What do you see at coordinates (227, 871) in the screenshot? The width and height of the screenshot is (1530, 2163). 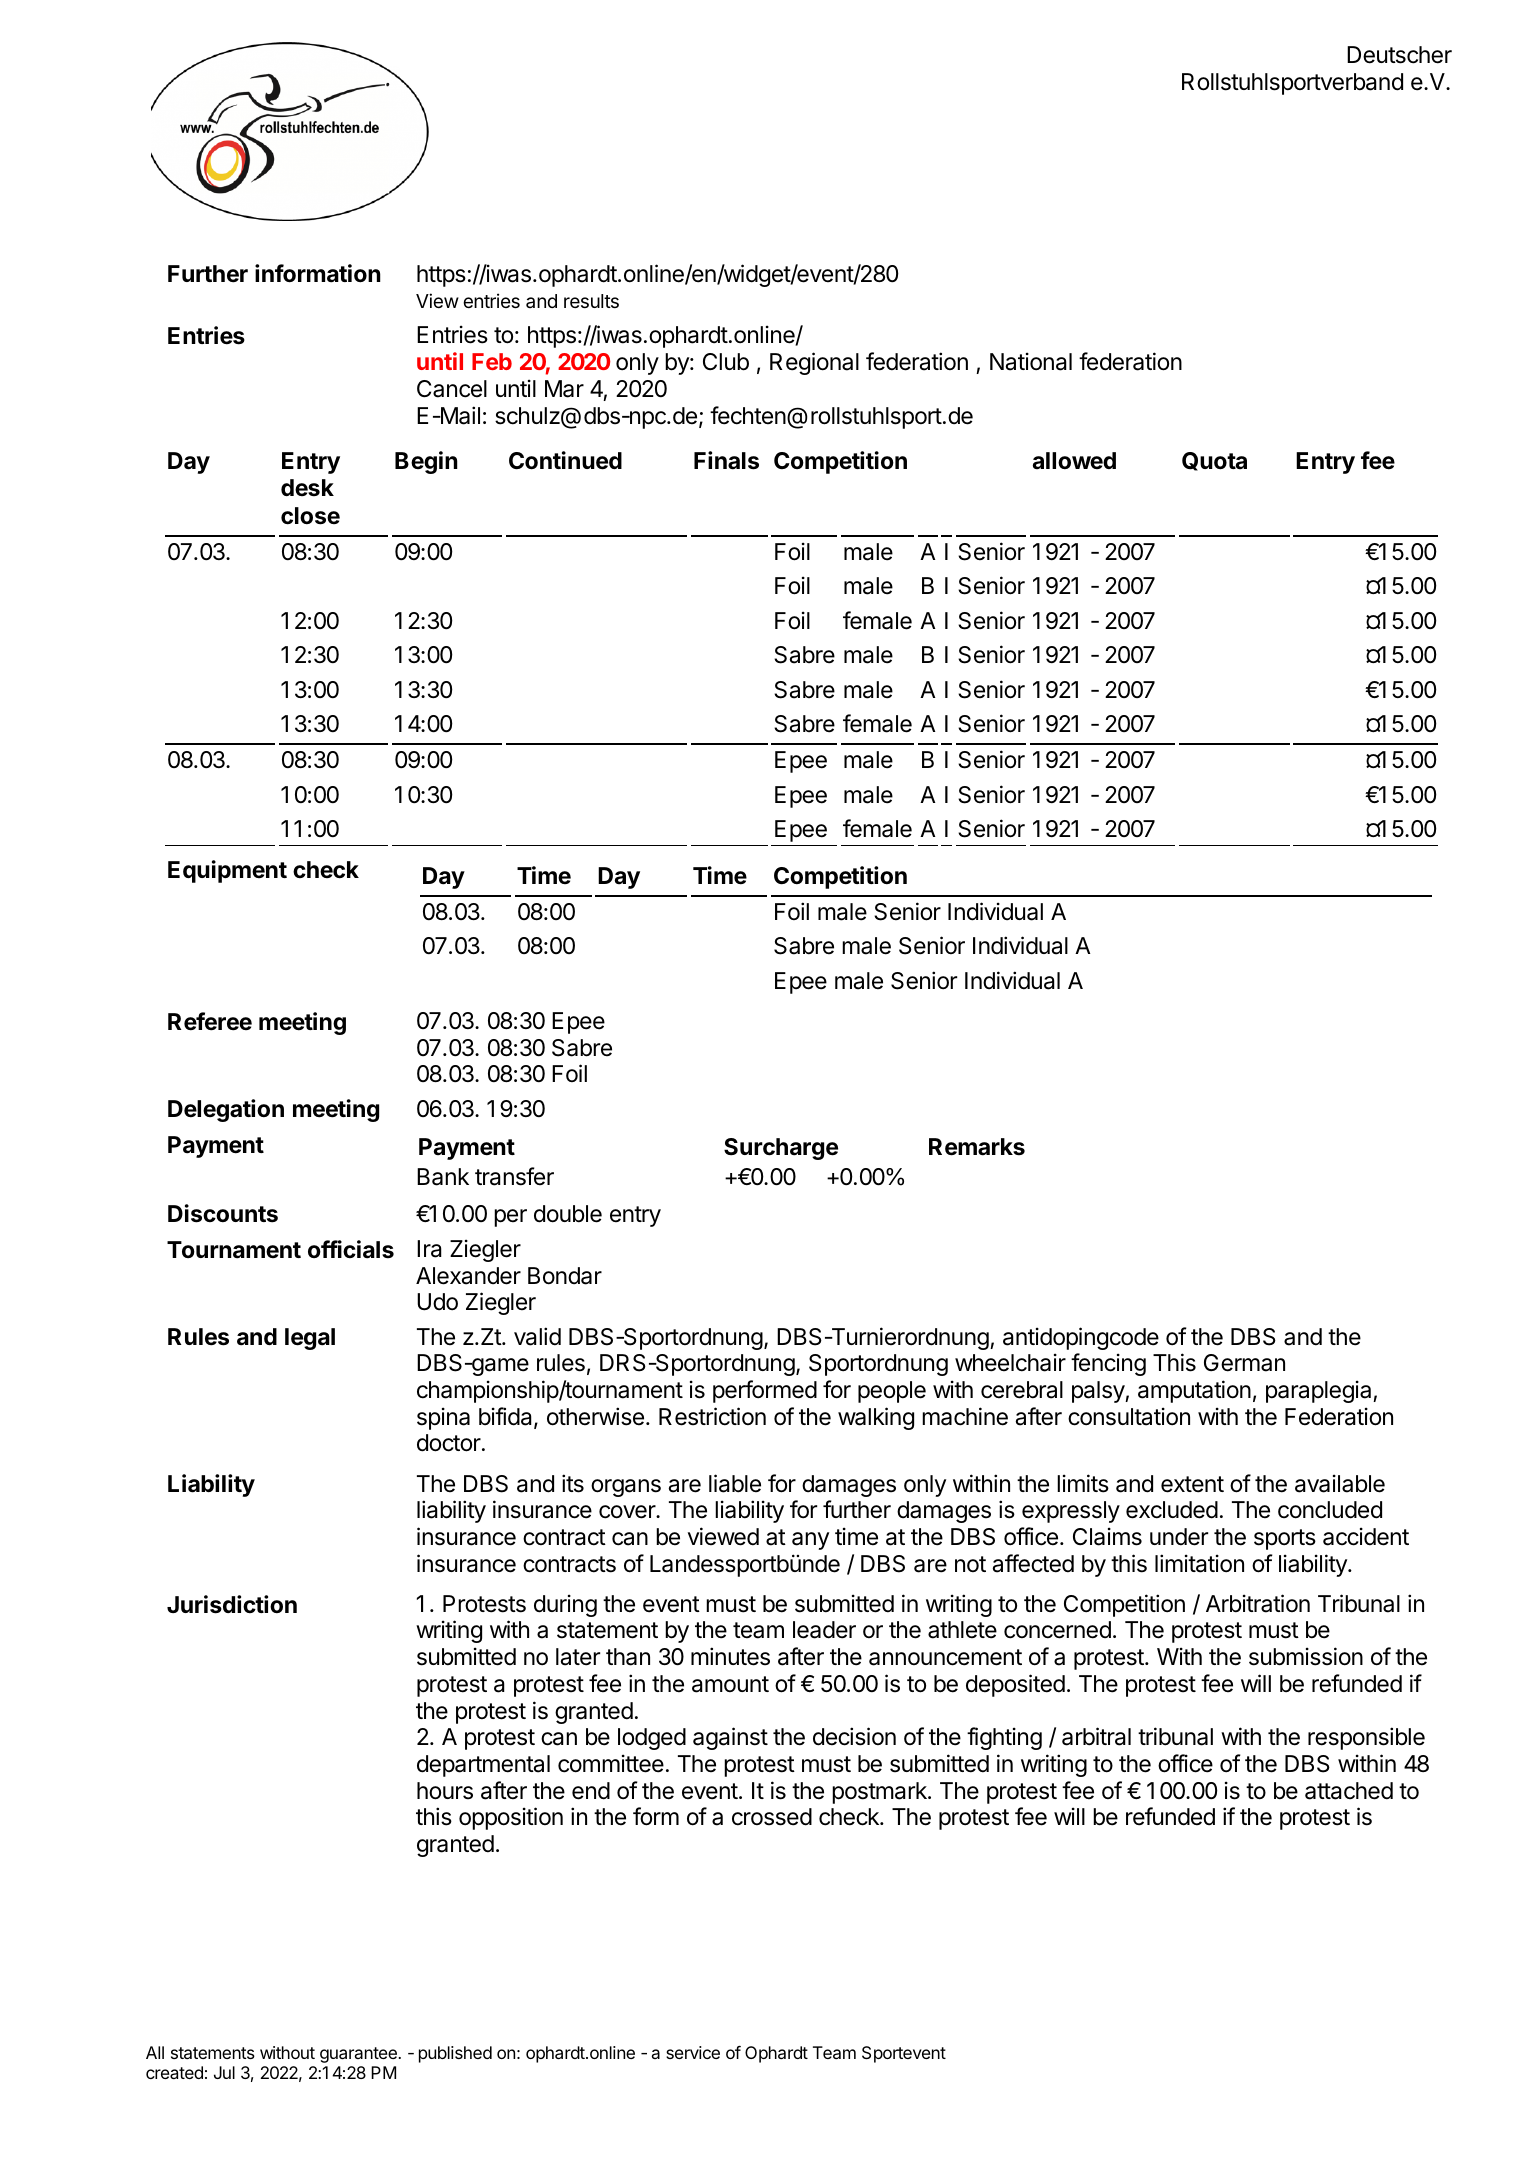 I see `Equipment` at bounding box center [227, 871].
